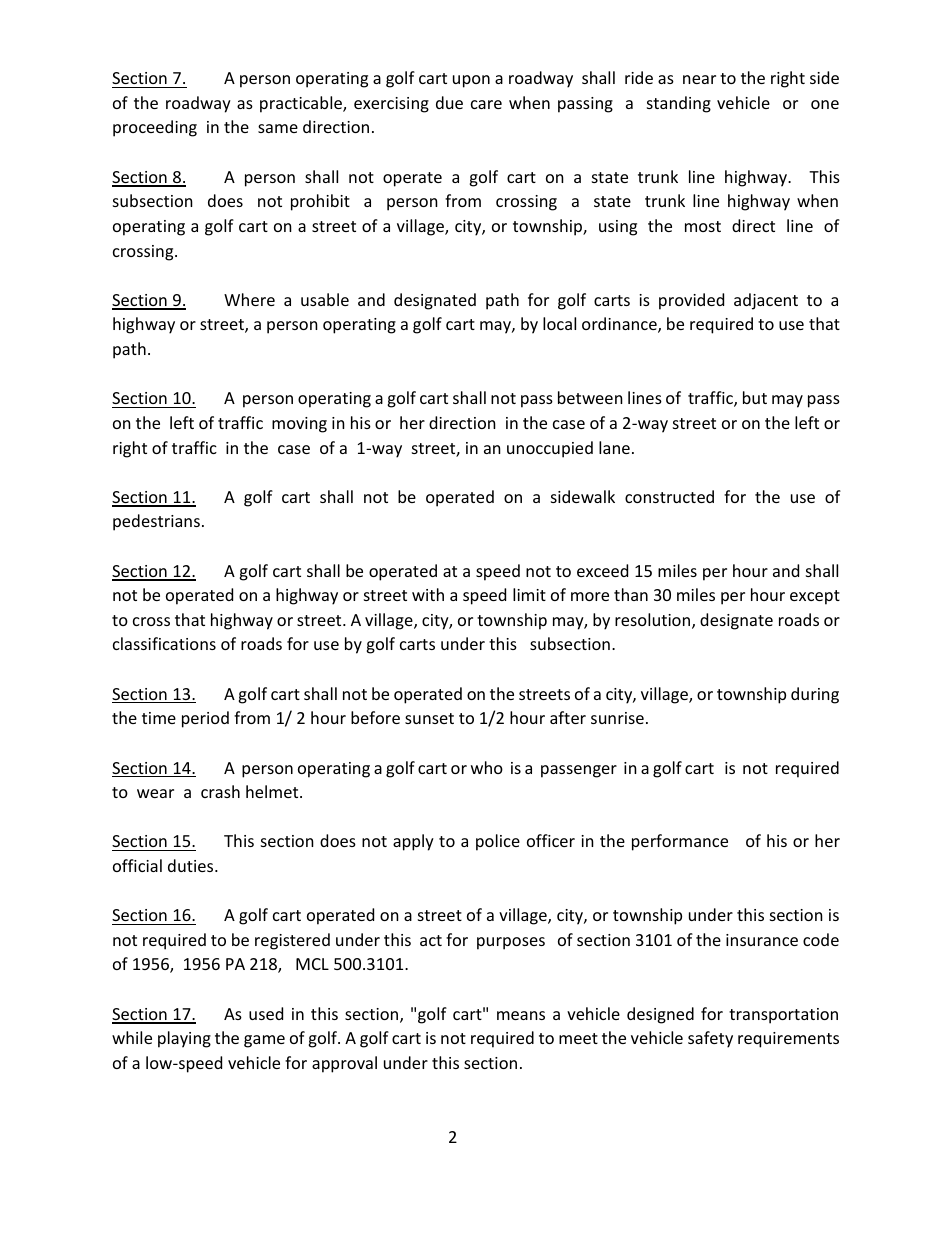 The width and height of the screenshot is (952, 1233). I want to click on pedestrians, so click(156, 522).
